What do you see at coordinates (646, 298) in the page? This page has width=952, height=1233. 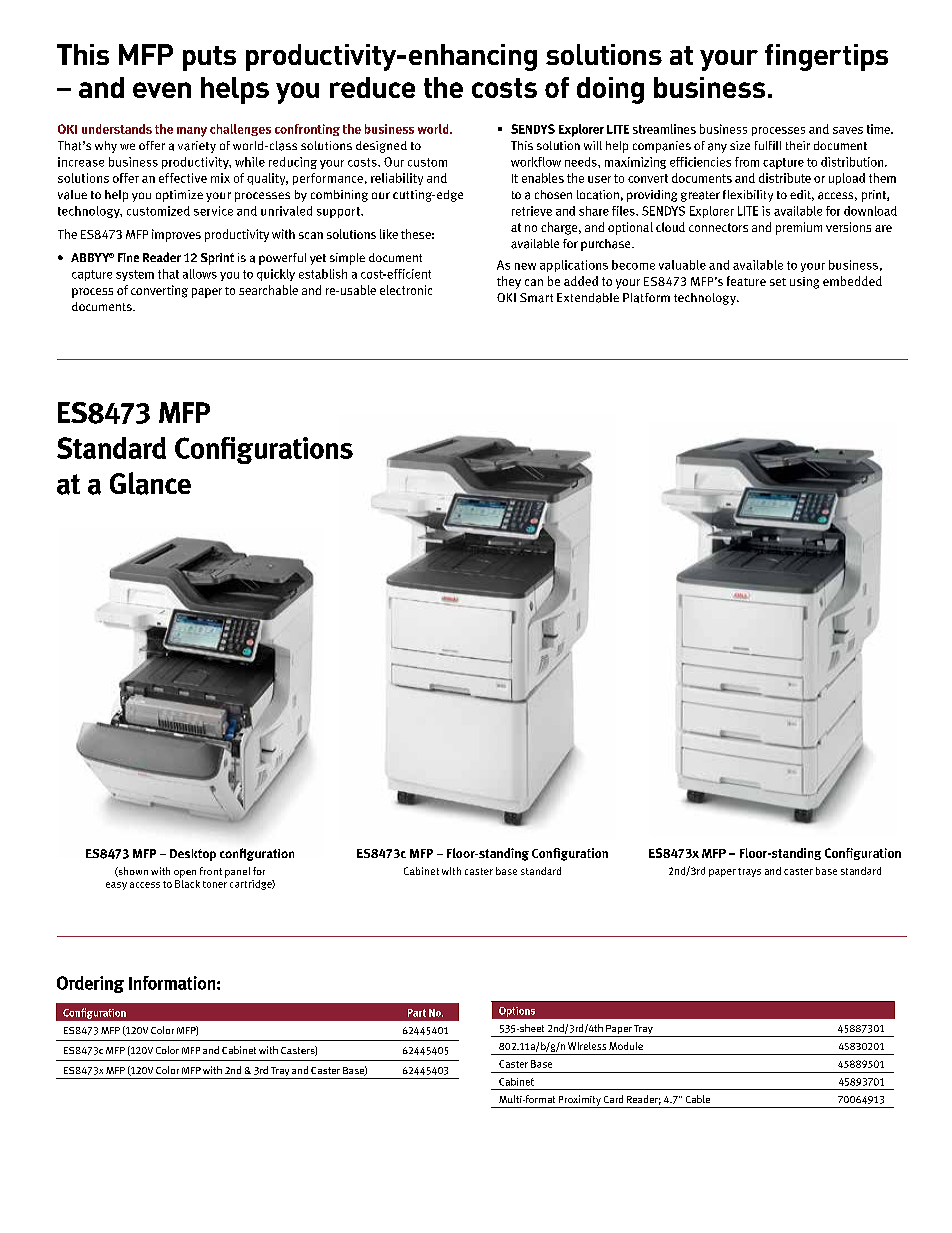 I see `Platform` at bounding box center [646, 298].
